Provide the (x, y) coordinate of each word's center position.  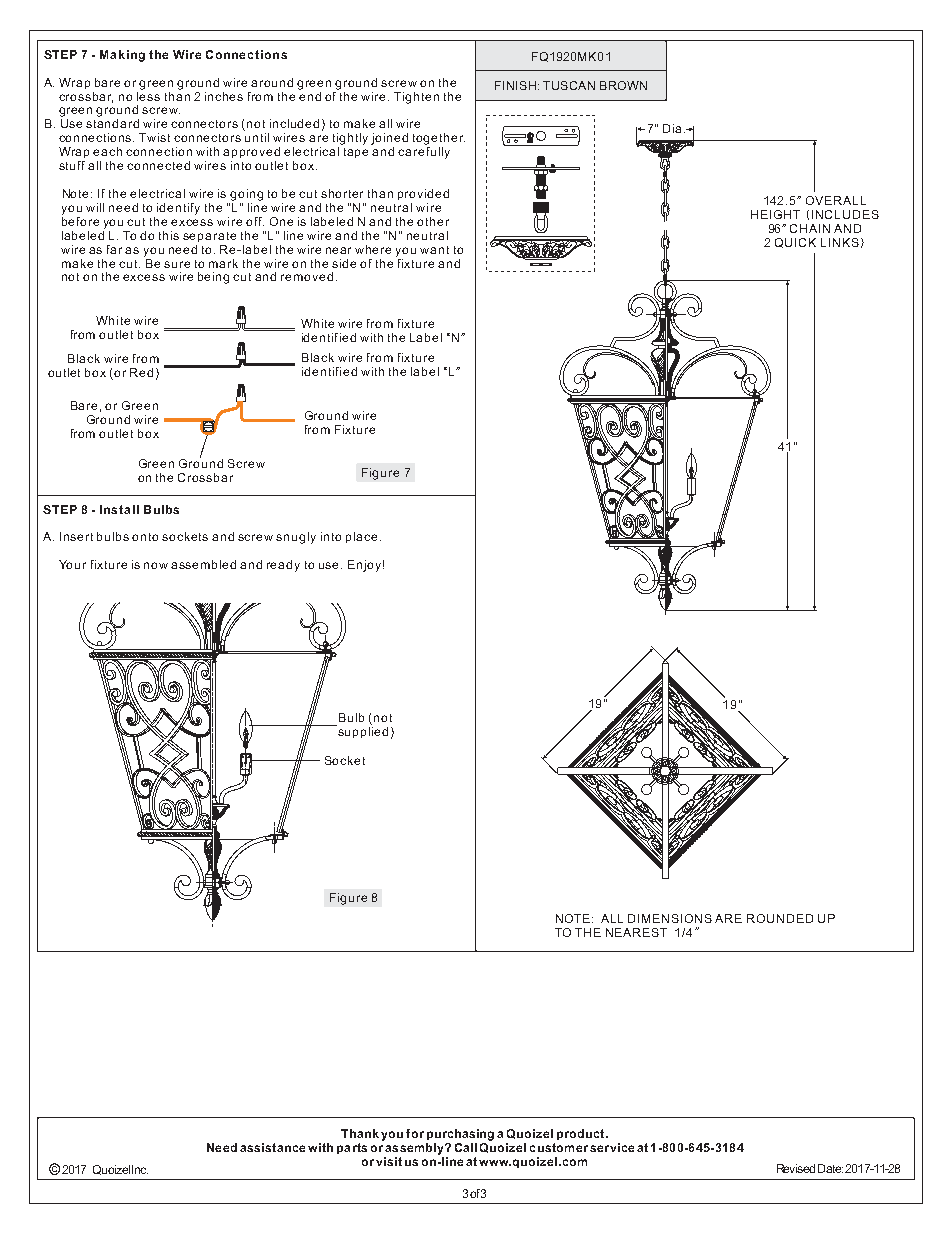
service (612, 1147)
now (156, 565)
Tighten (416, 98)
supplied (362, 731)
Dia (674, 128)
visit (389, 1161)
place (361, 537)
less (148, 95)
